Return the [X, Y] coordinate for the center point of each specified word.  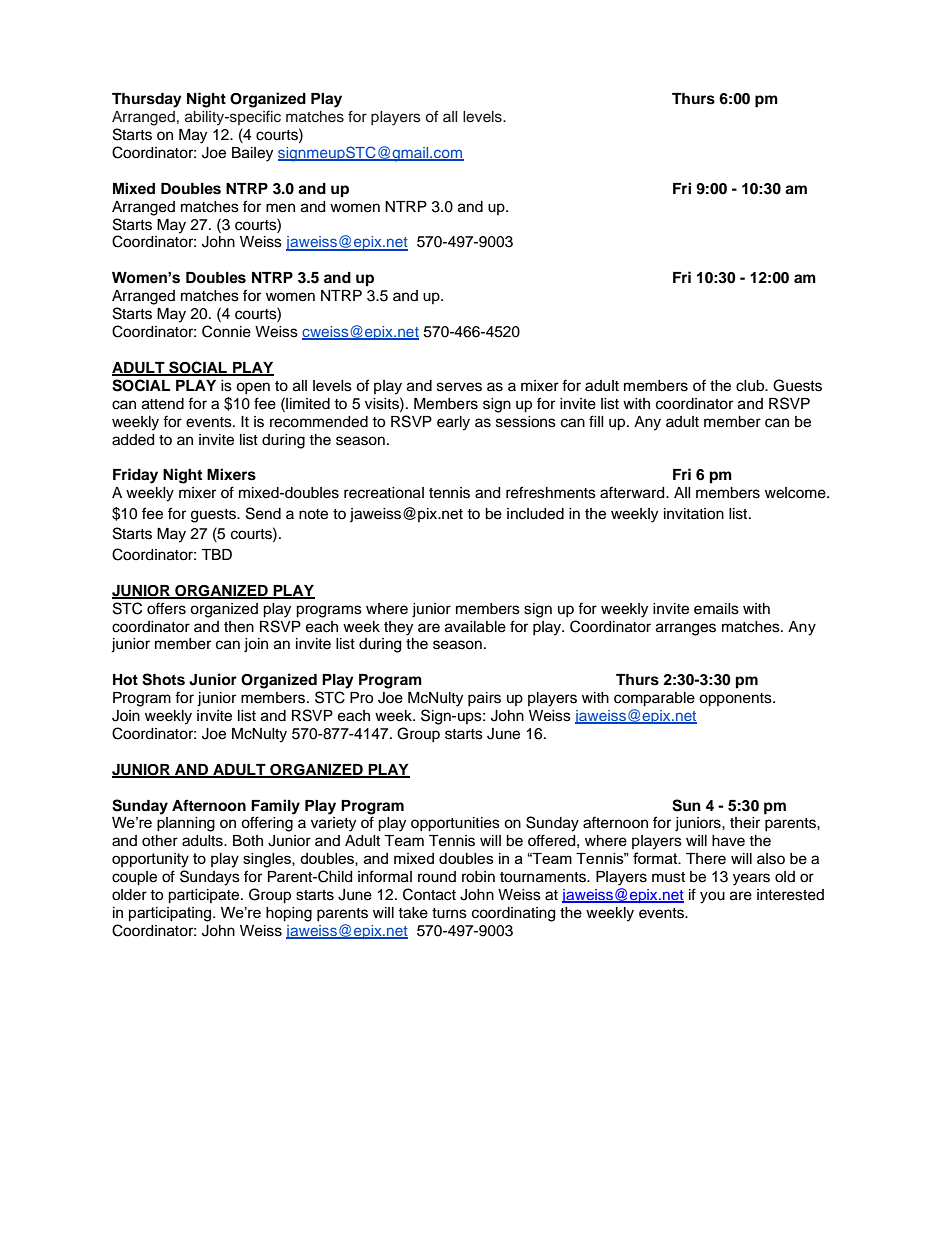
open [253, 388]
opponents [736, 700]
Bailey [252, 154]
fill [596, 421]
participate [205, 896]
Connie [226, 331]
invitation [694, 514]
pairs [484, 699]
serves [459, 387]
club [751, 386]
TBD [216, 554]
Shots [163, 679]
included [535, 514]
